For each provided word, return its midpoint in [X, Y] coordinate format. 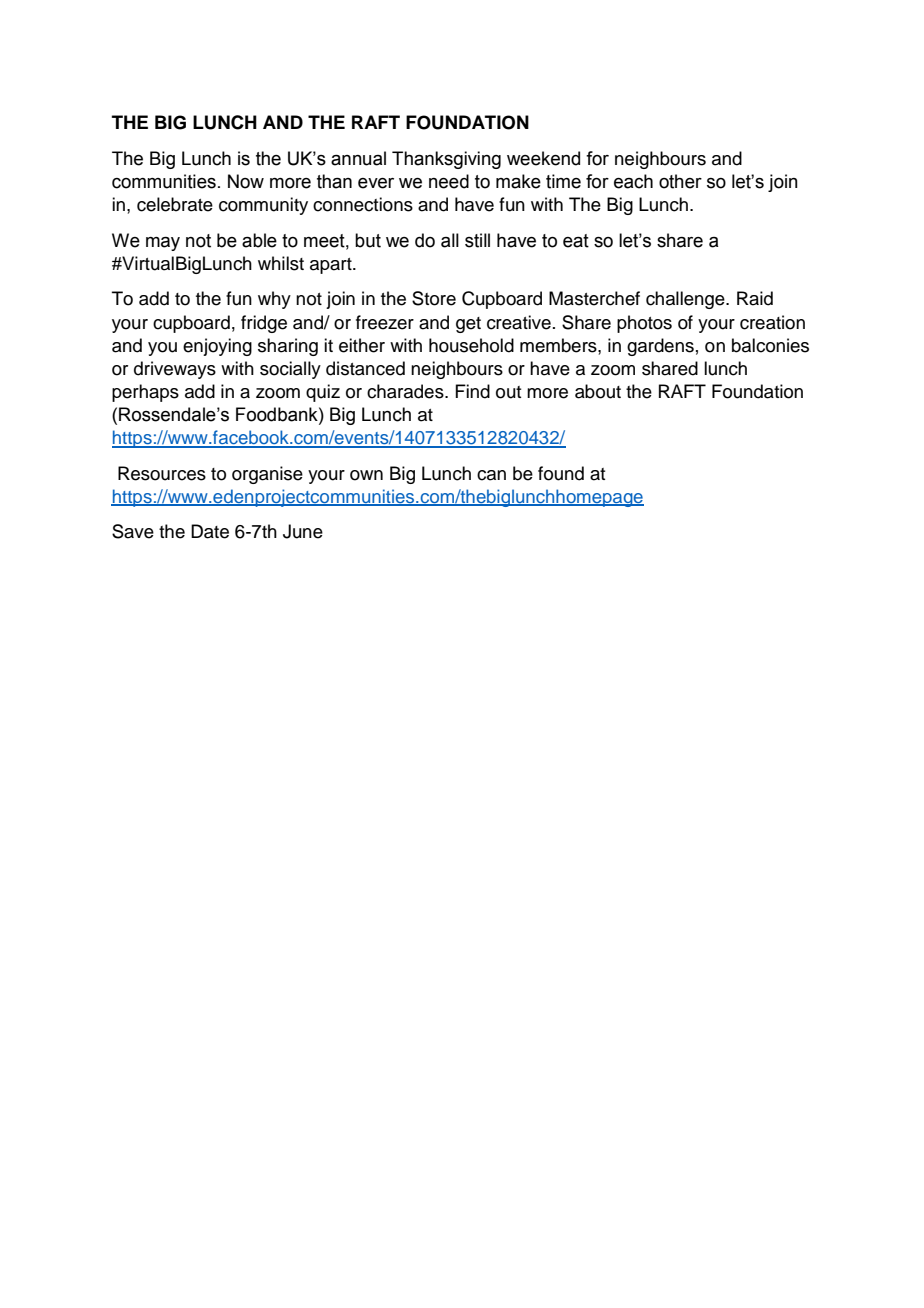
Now [246, 181]
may [163, 244]
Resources [162, 473]
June [303, 531]
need [449, 181]
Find [472, 391]
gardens [660, 347]
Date [210, 531]
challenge [686, 300]
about [598, 391]
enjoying [217, 347]
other [680, 181]
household [471, 345]
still [477, 240]
